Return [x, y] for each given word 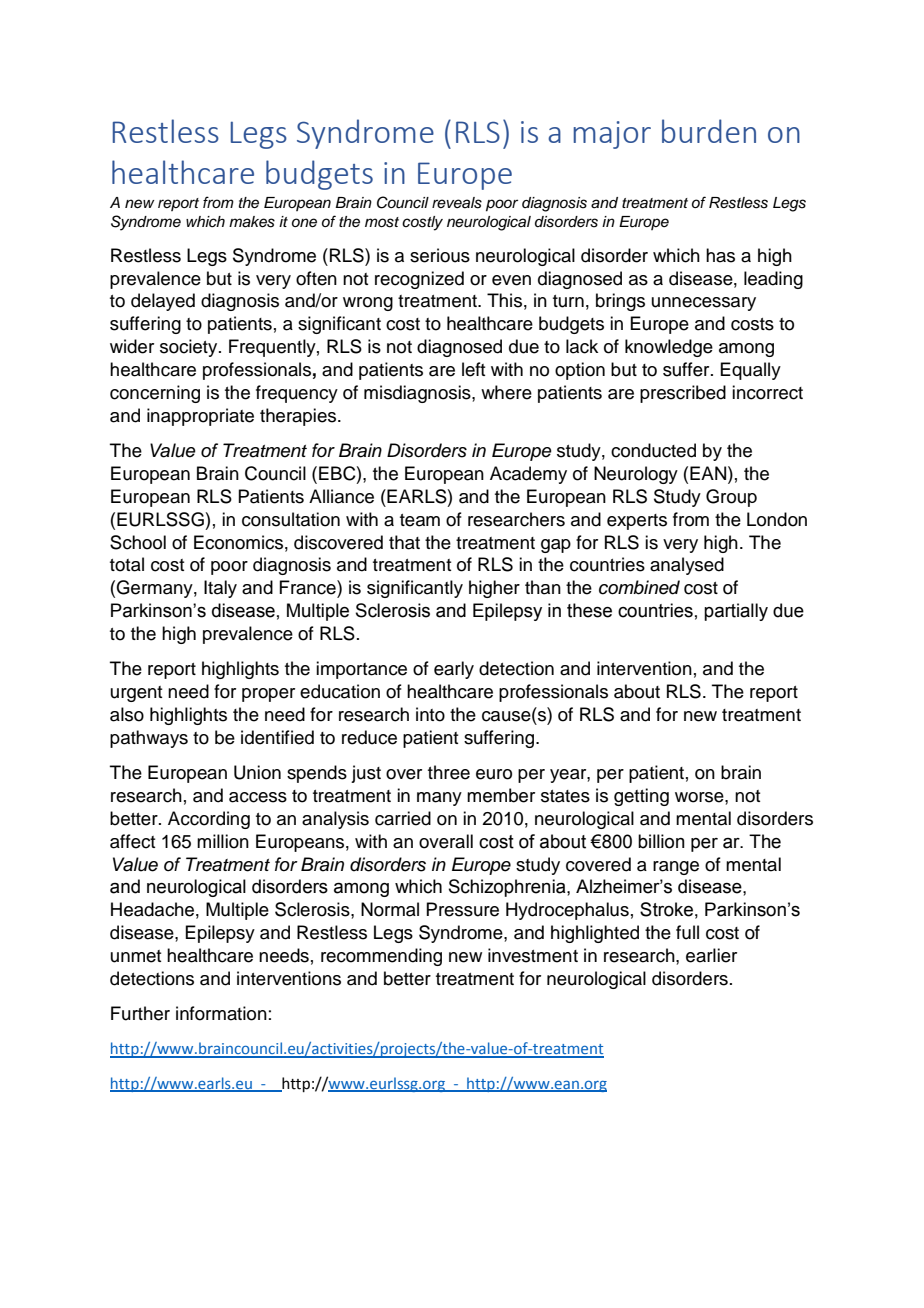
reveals [457, 203]
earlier [711, 955]
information [221, 1013]
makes [252, 222]
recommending [381, 957]
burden [709, 131]
